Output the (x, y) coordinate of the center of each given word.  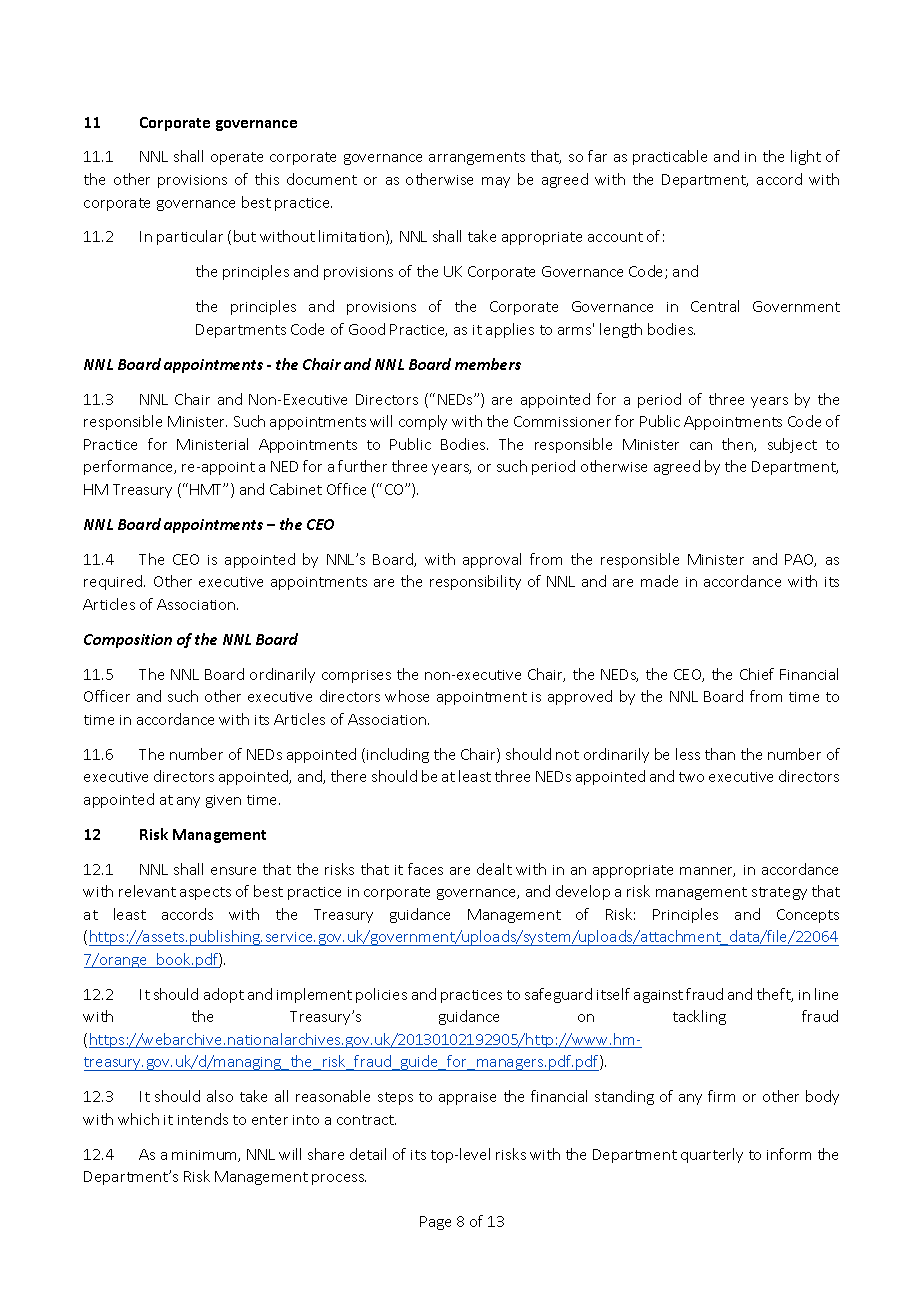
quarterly (712, 1155)
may (496, 182)
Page (435, 1223)
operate (237, 158)
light (806, 157)
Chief (757, 674)
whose (407, 696)
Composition (128, 641)
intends (203, 1119)
